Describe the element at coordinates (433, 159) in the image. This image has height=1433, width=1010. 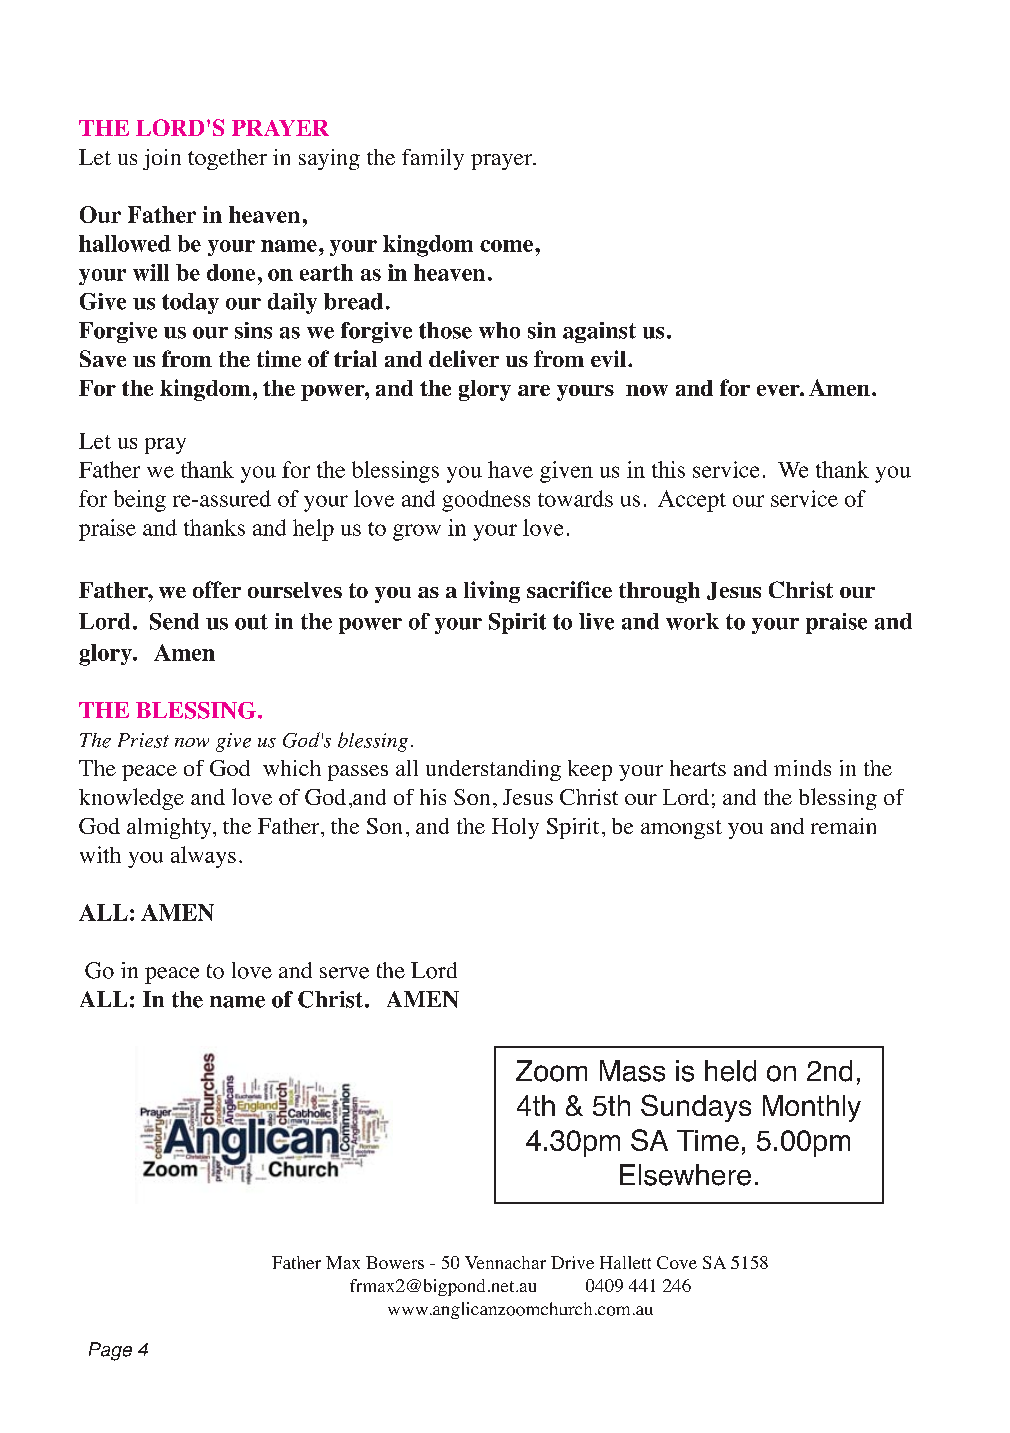
I see `family` at that location.
